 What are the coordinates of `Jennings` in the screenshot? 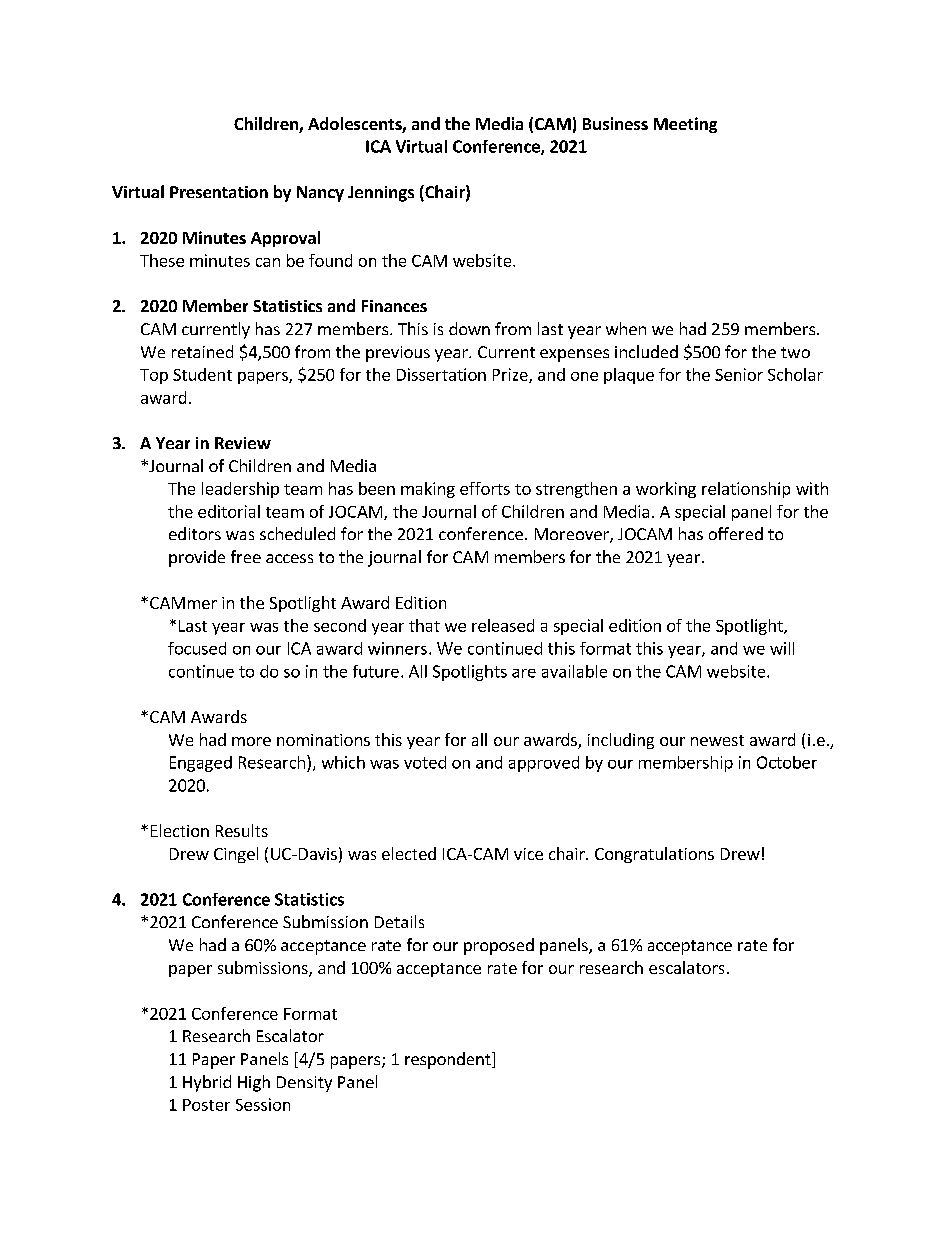 It's located at (381, 194).
